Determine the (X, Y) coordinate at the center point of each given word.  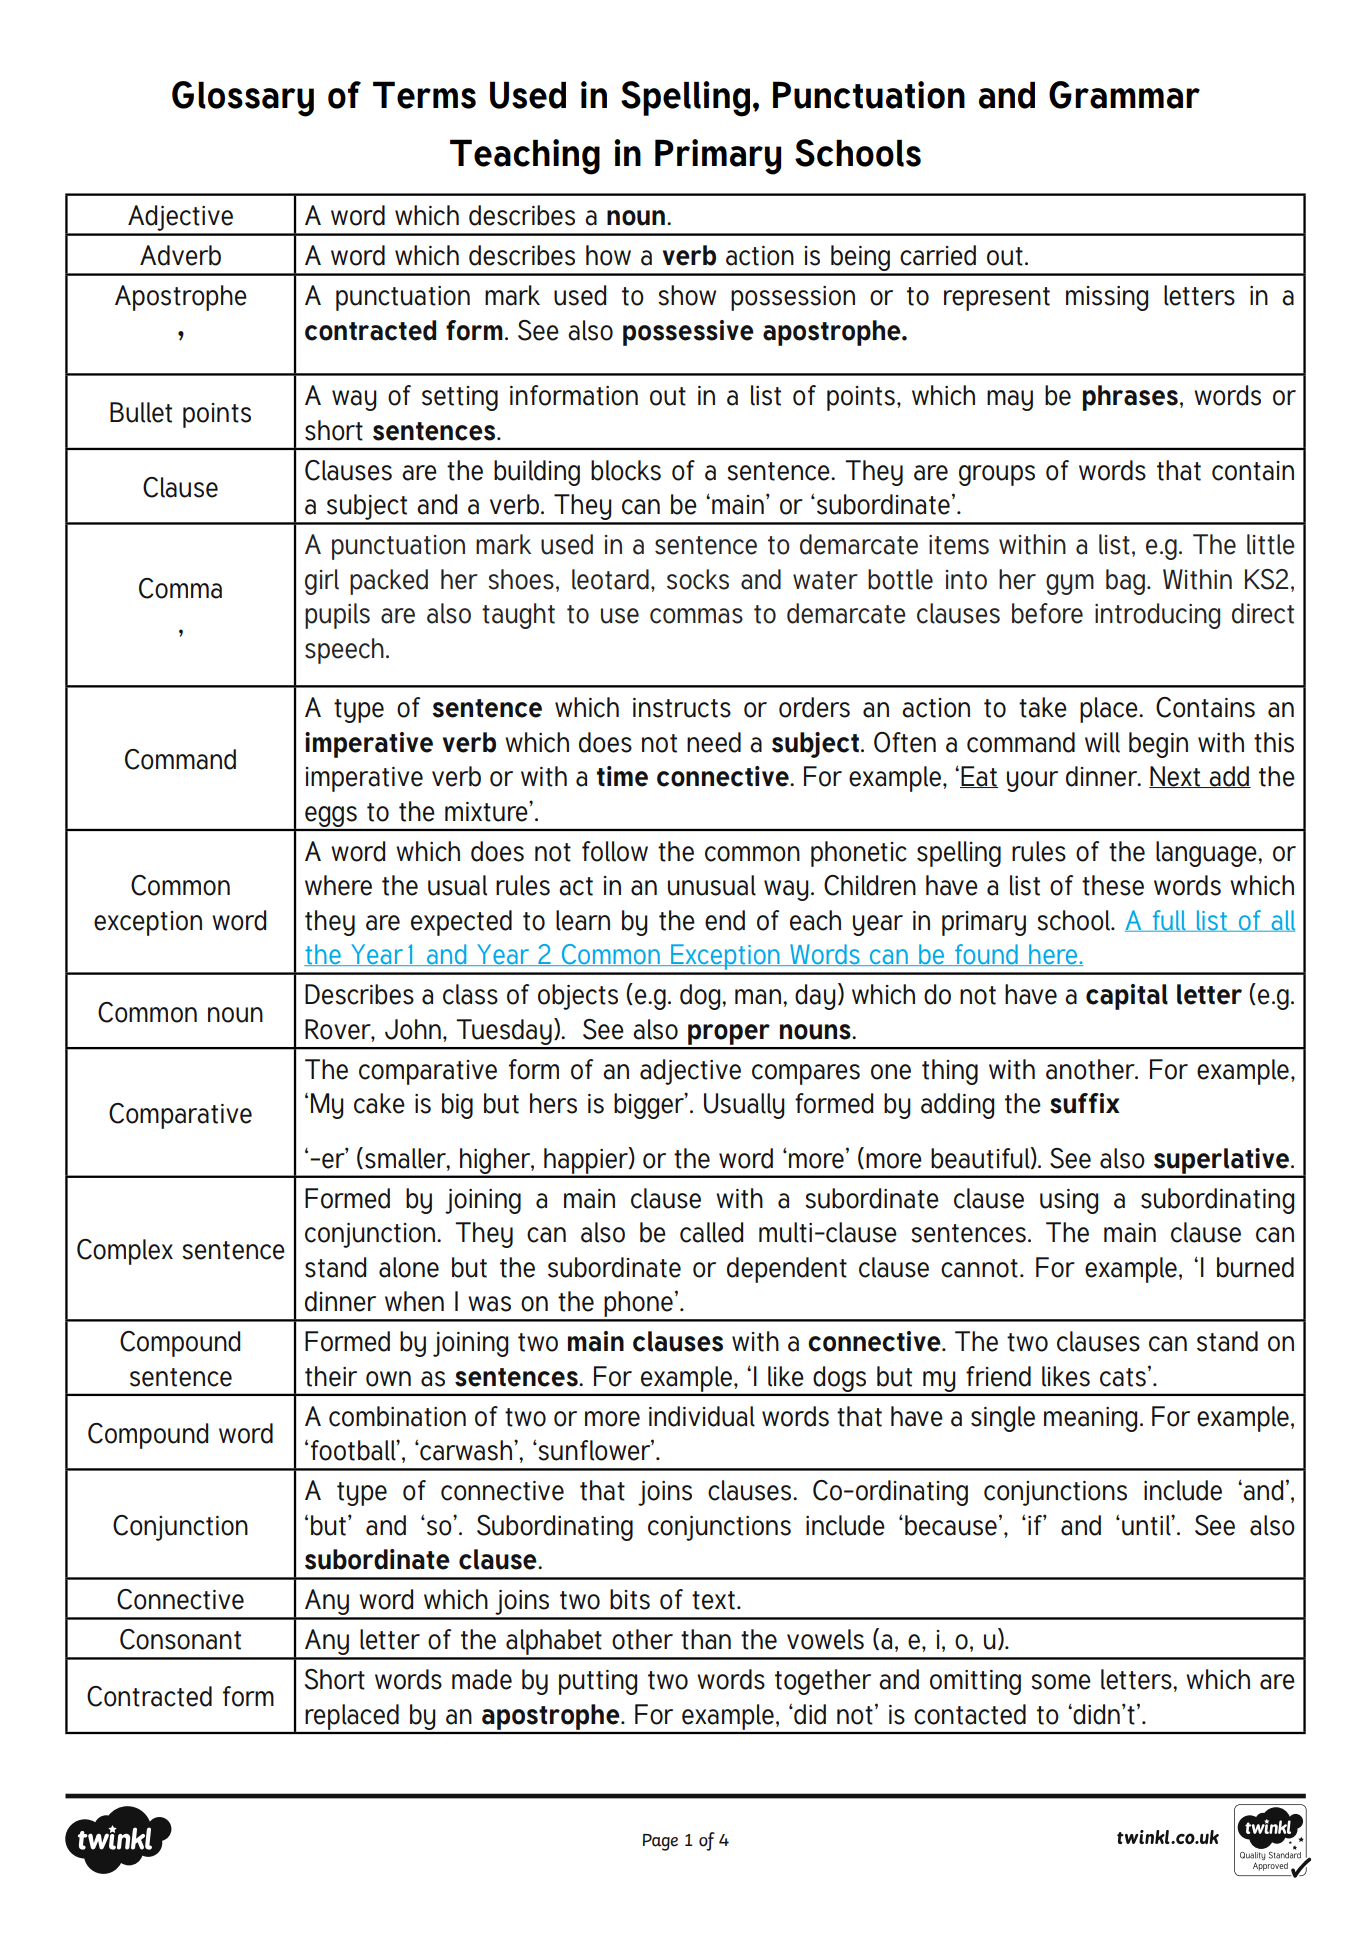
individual (702, 1416)
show (687, 295)
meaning (1090, 1419)
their (331, 1376)
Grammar (1124, 95)
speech (344, 651)
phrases (1130, 398)
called (711, 1232)
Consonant (180, 1639)
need (714, 742)
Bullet (141, 412)
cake (379, 1103)
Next (1176, 777)
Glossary (243, 99)
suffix (1085, 1103)
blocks (626, 470)
